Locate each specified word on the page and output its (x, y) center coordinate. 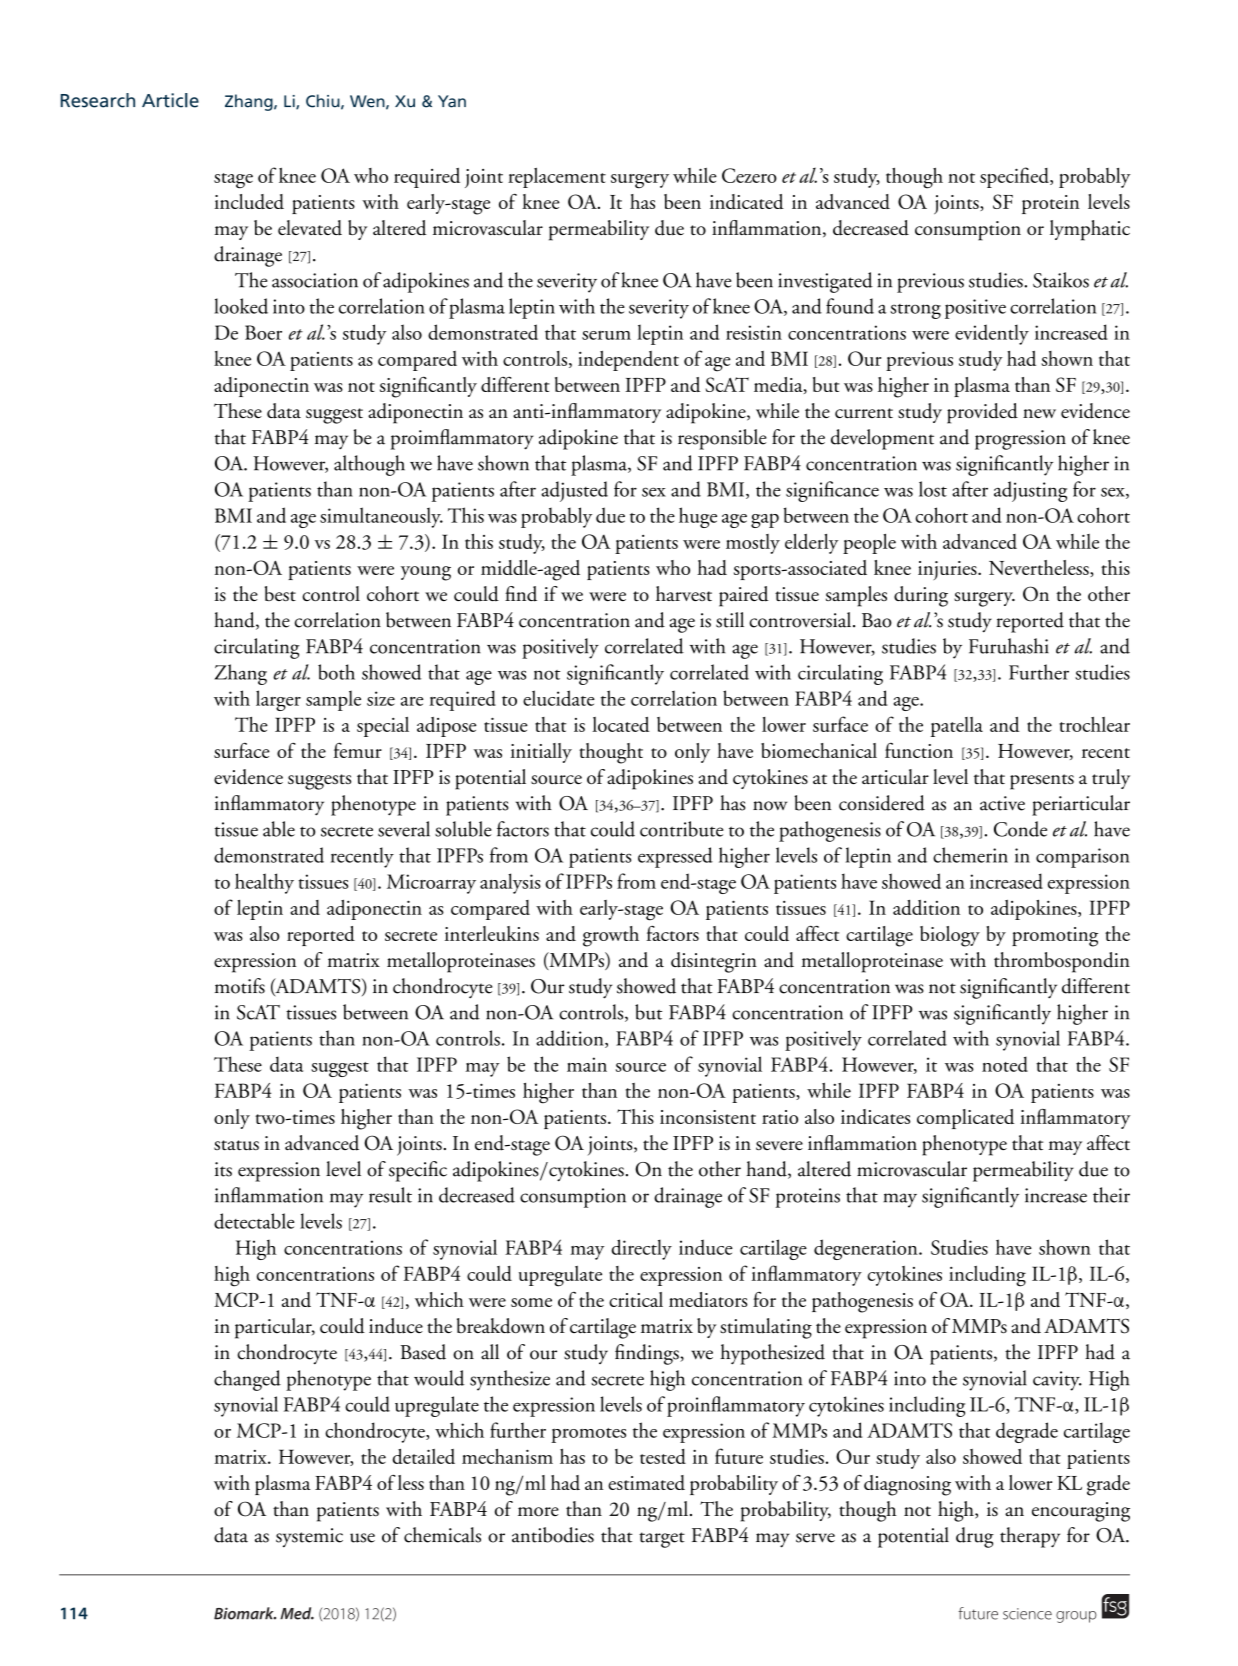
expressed (675, 857)
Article (170, 100)
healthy (264, 883)
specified (1015, 177)
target (662, 1540)
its (223, 1169)
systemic (309, 1537)
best (280, 593)
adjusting (1030, 491)
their (1111, 1195)
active (1002, 803)
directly (641, 1249)
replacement (557, 178)
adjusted (574, 491)
